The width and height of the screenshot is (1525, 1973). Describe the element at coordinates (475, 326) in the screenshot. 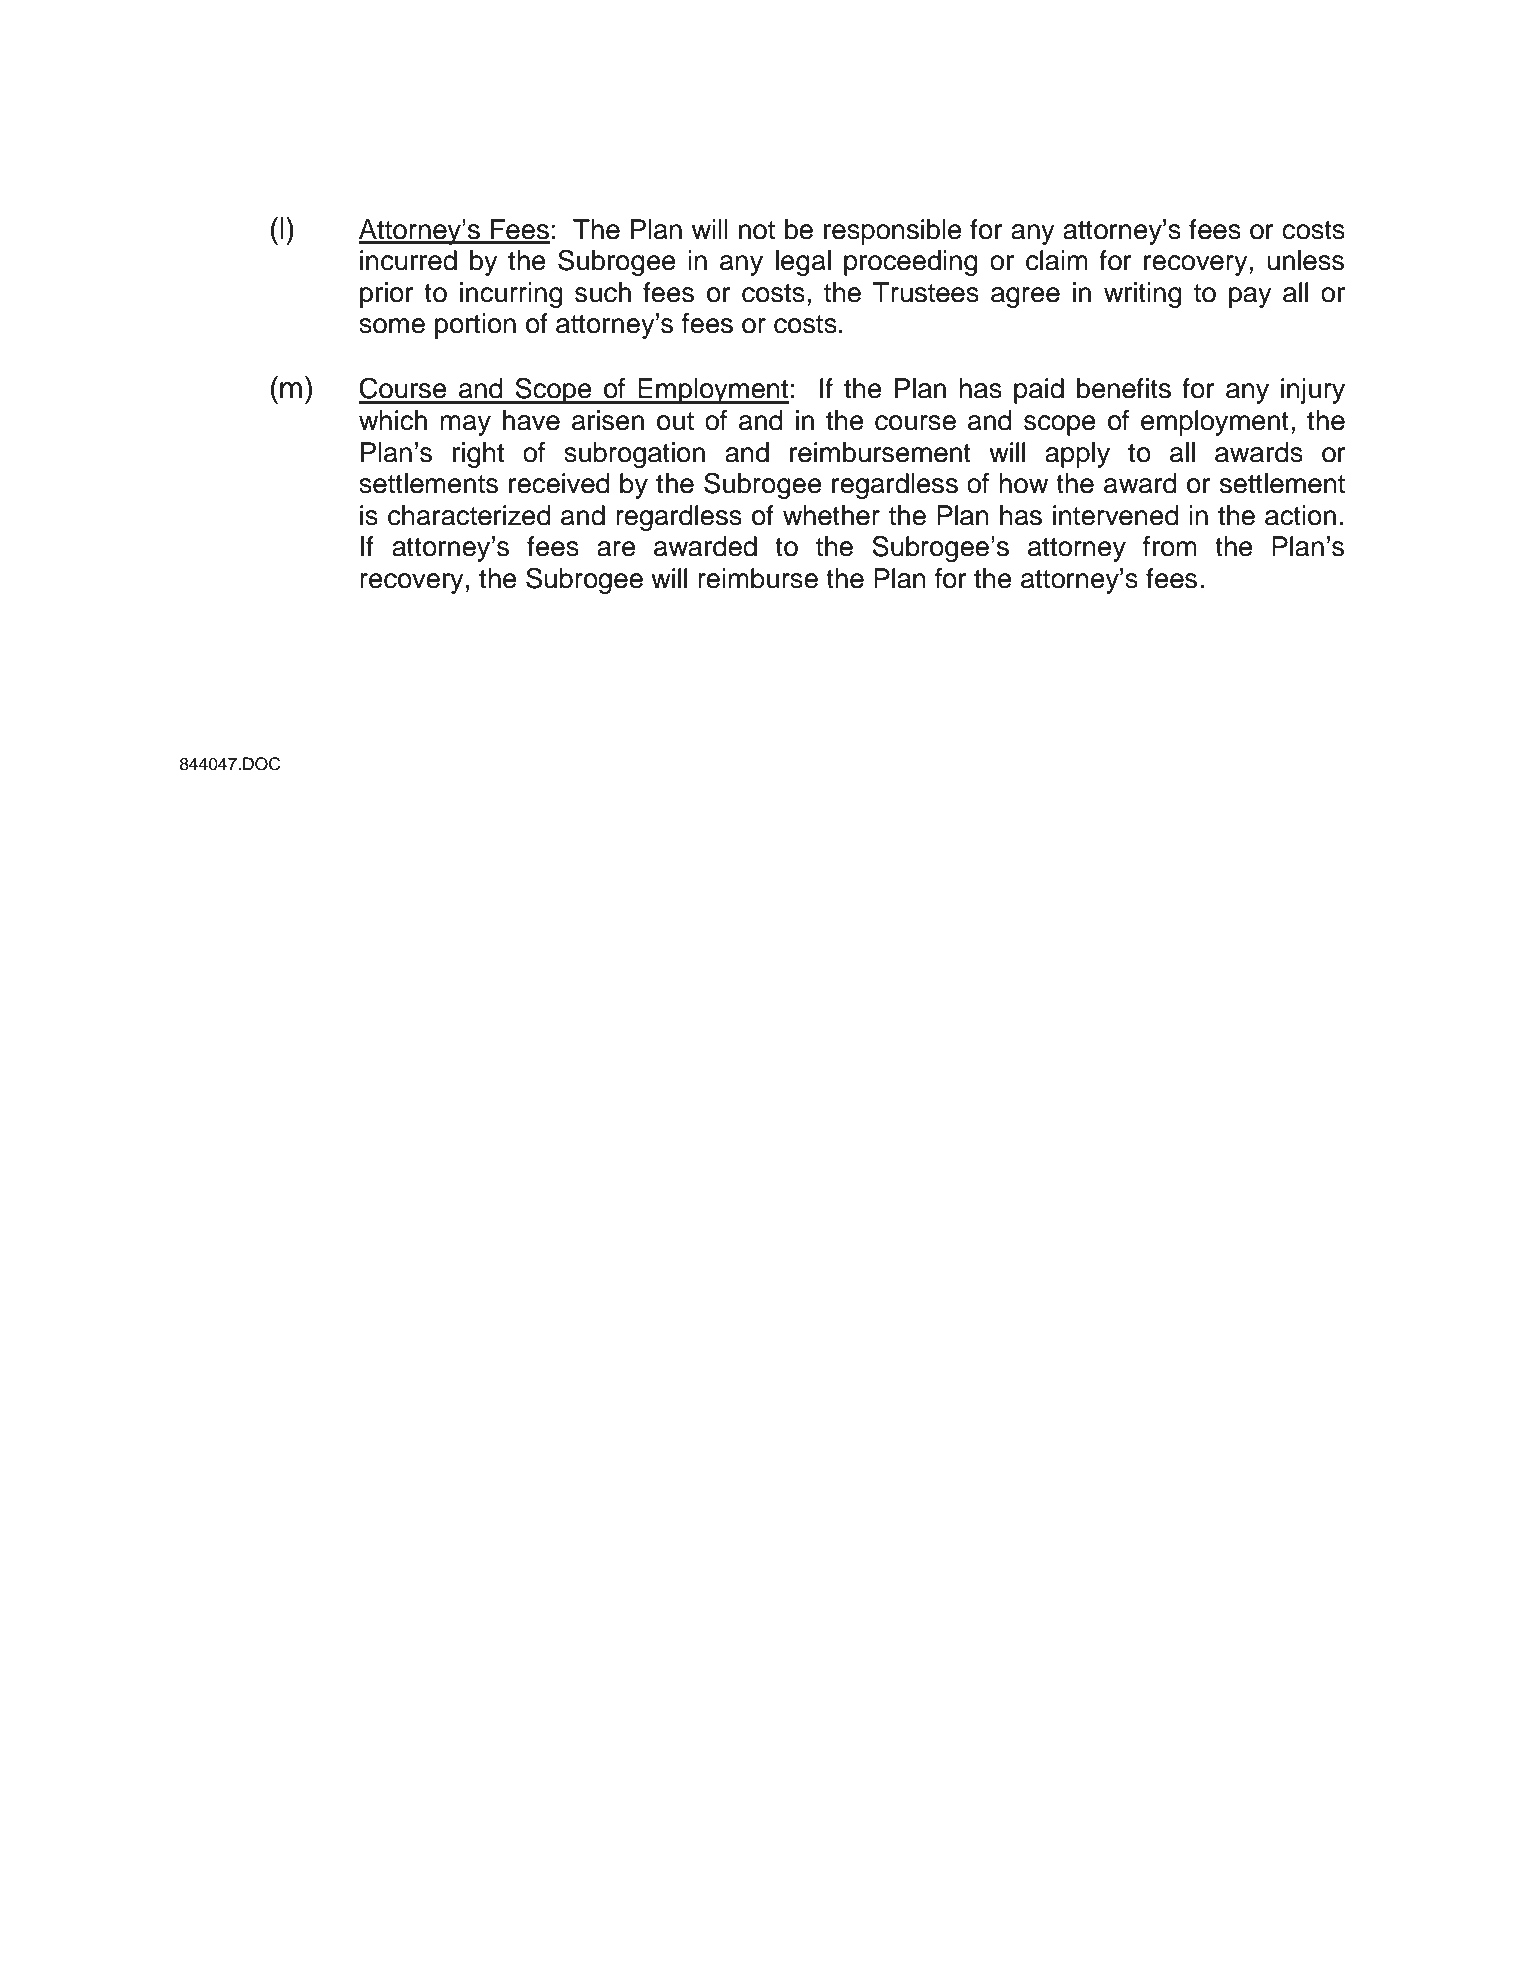

I see `portion` at that location.
